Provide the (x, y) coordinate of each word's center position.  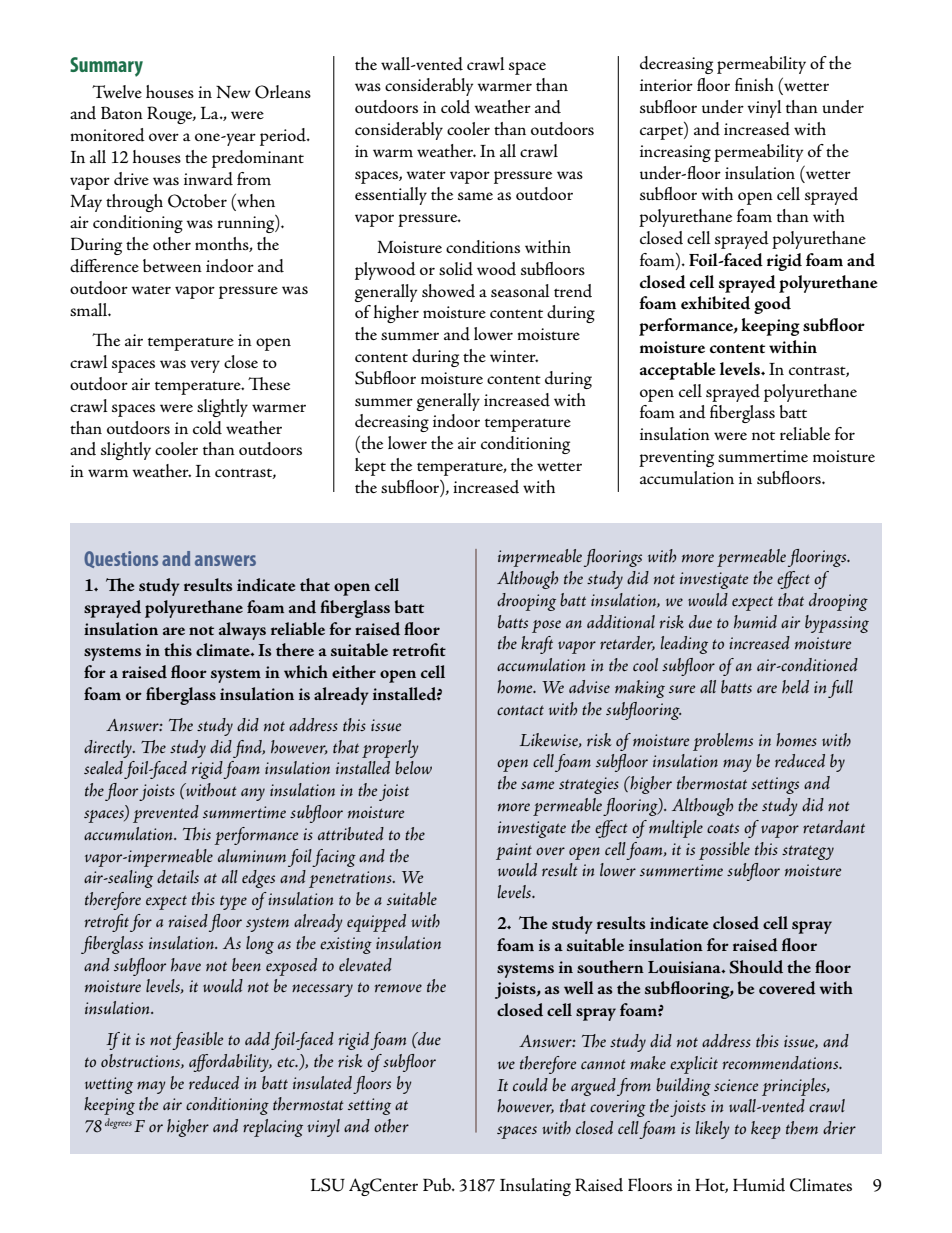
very (205, 366)
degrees (118, 1123)
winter (514, 356)
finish (754, 84)
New (233, 92)
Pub (438, 1184)
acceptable (678, 371)
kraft (537, 645)
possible (724, 851)
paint (514, 851)
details (178, 876)
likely (713, 1130)
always (242, 631)
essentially (391, 196)
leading (684, 645)
